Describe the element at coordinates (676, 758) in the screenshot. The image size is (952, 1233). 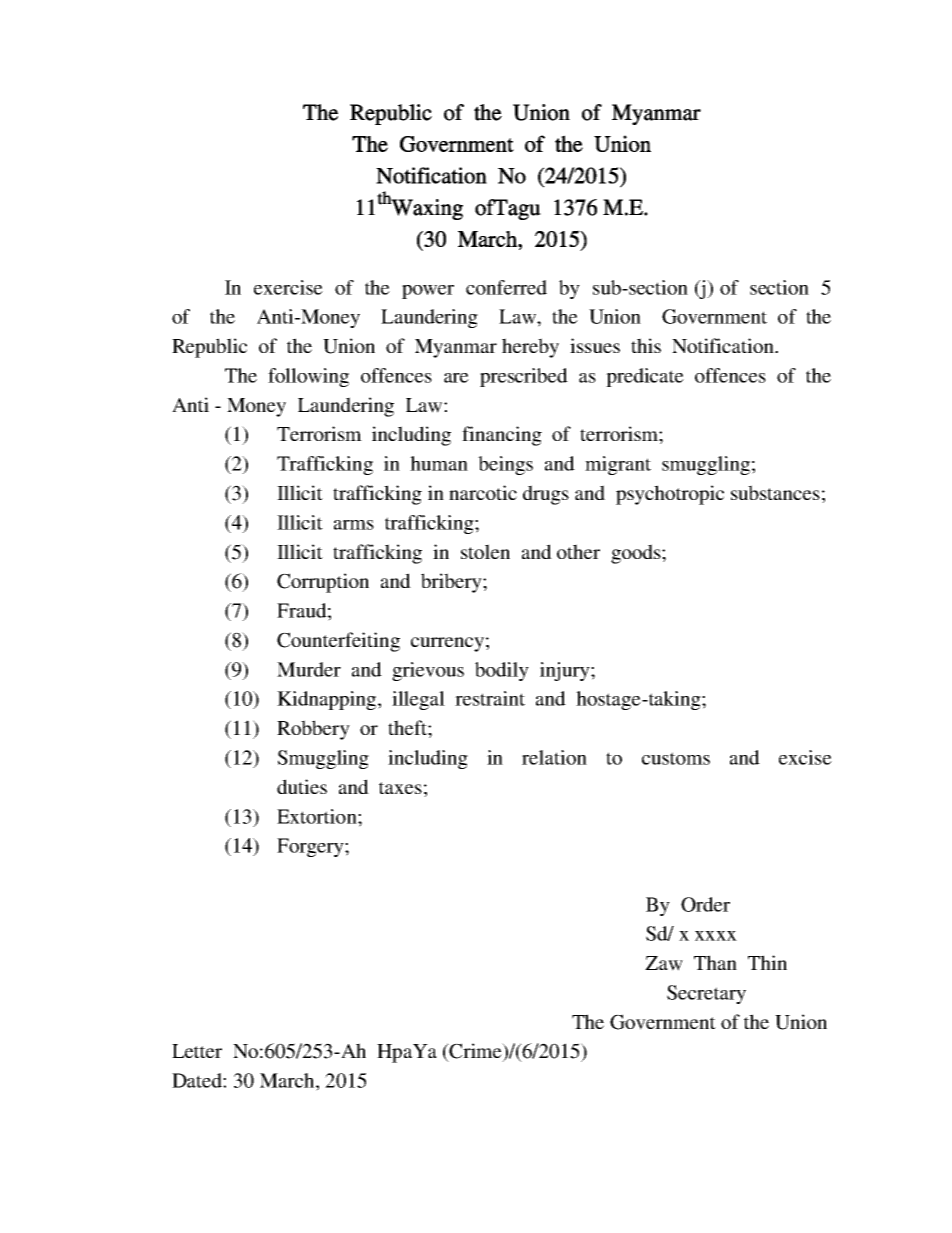
I see `customs` at that location.
